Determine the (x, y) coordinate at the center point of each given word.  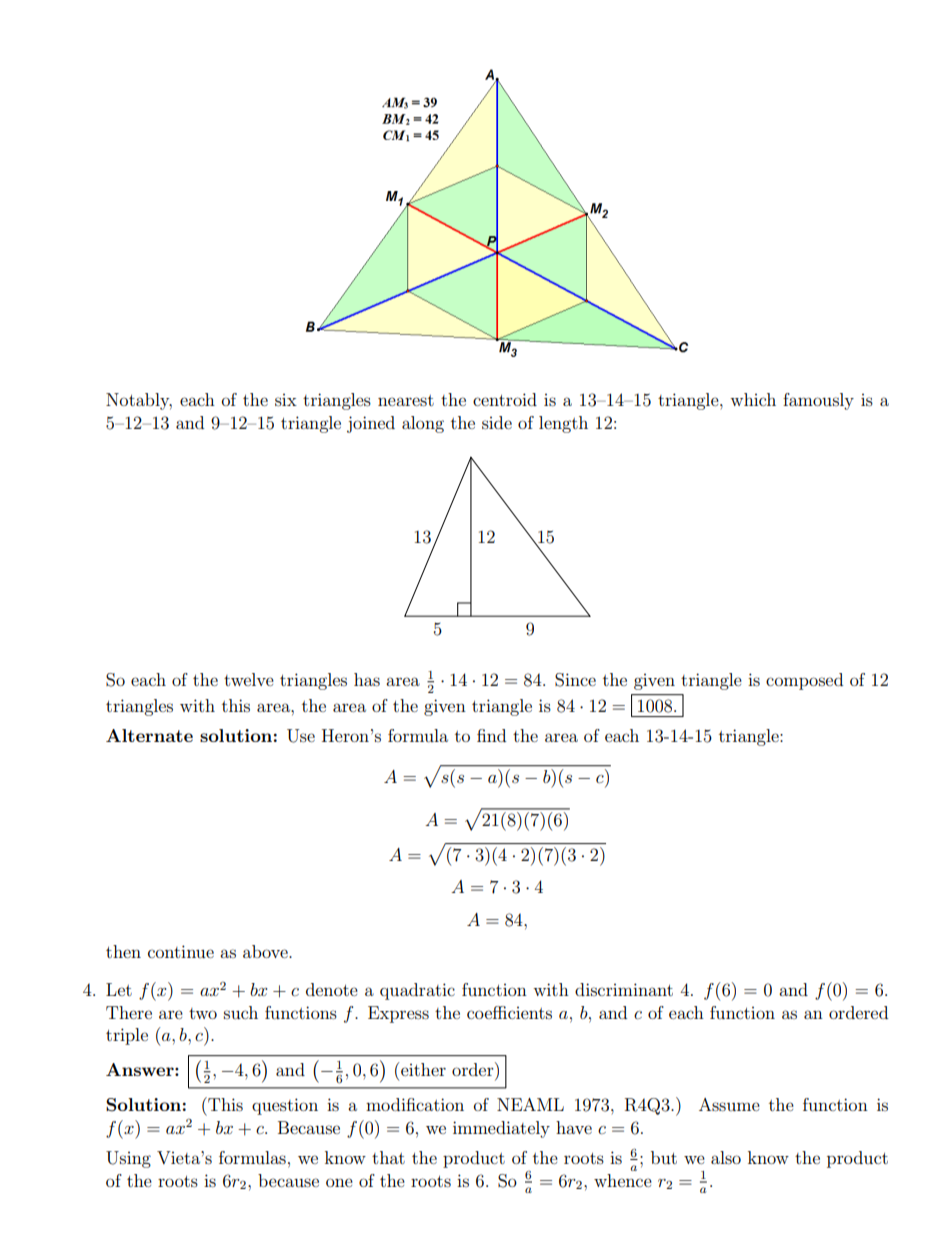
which (753, 399)
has (367, 679)
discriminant (624, 989)
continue (181, 951)
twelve (249, 679)
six (286, 400)
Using (128, 1159)
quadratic (417, 991)
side (497, 422)
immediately (501, 1129)
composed (804, 681)
